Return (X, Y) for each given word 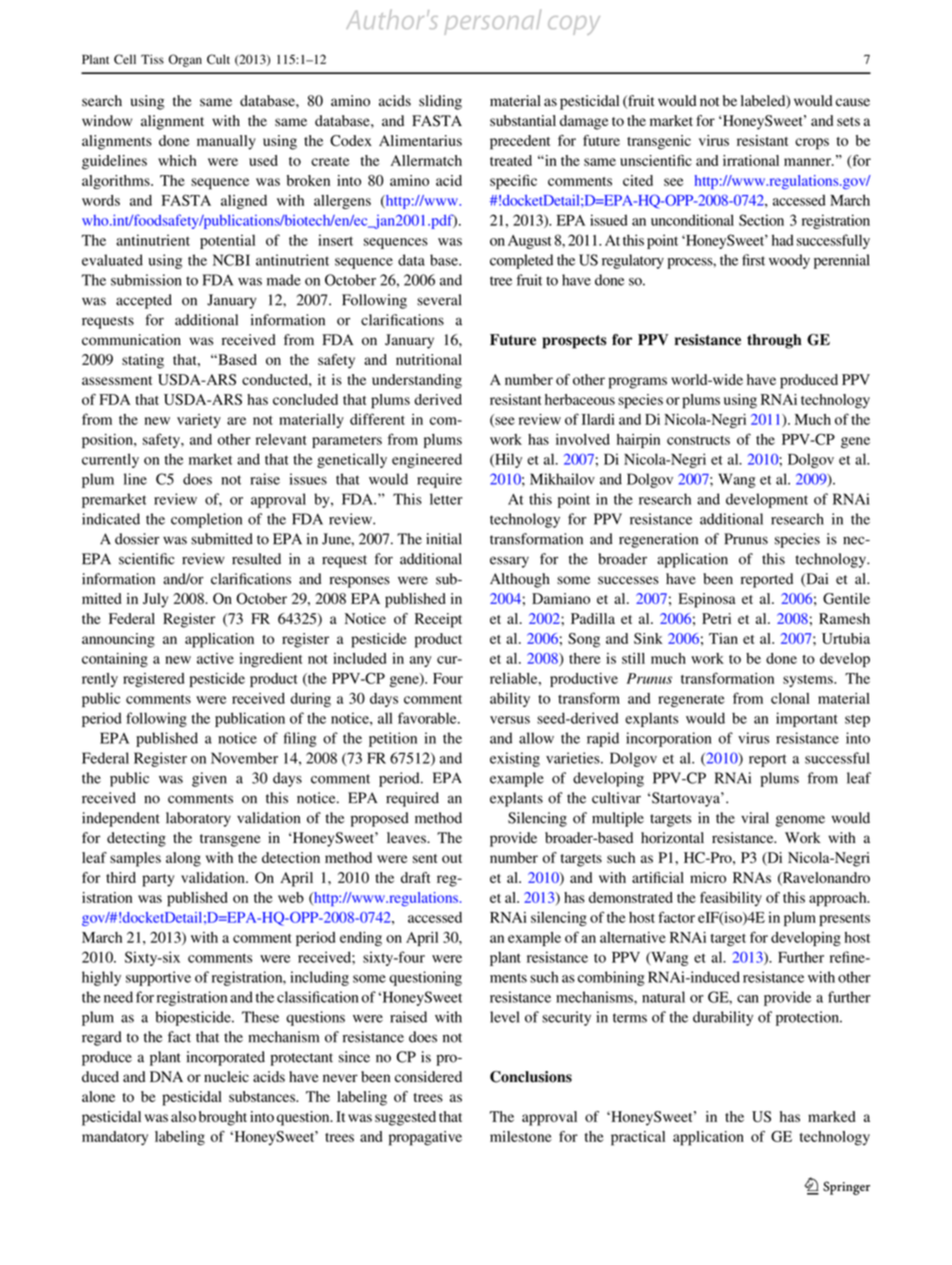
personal (492, 22)
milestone (521, 1136)
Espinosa (707, 600)
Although (520, 580)
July (155, 600)
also (183, 1116)
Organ (185, 60)
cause (853, 102)
